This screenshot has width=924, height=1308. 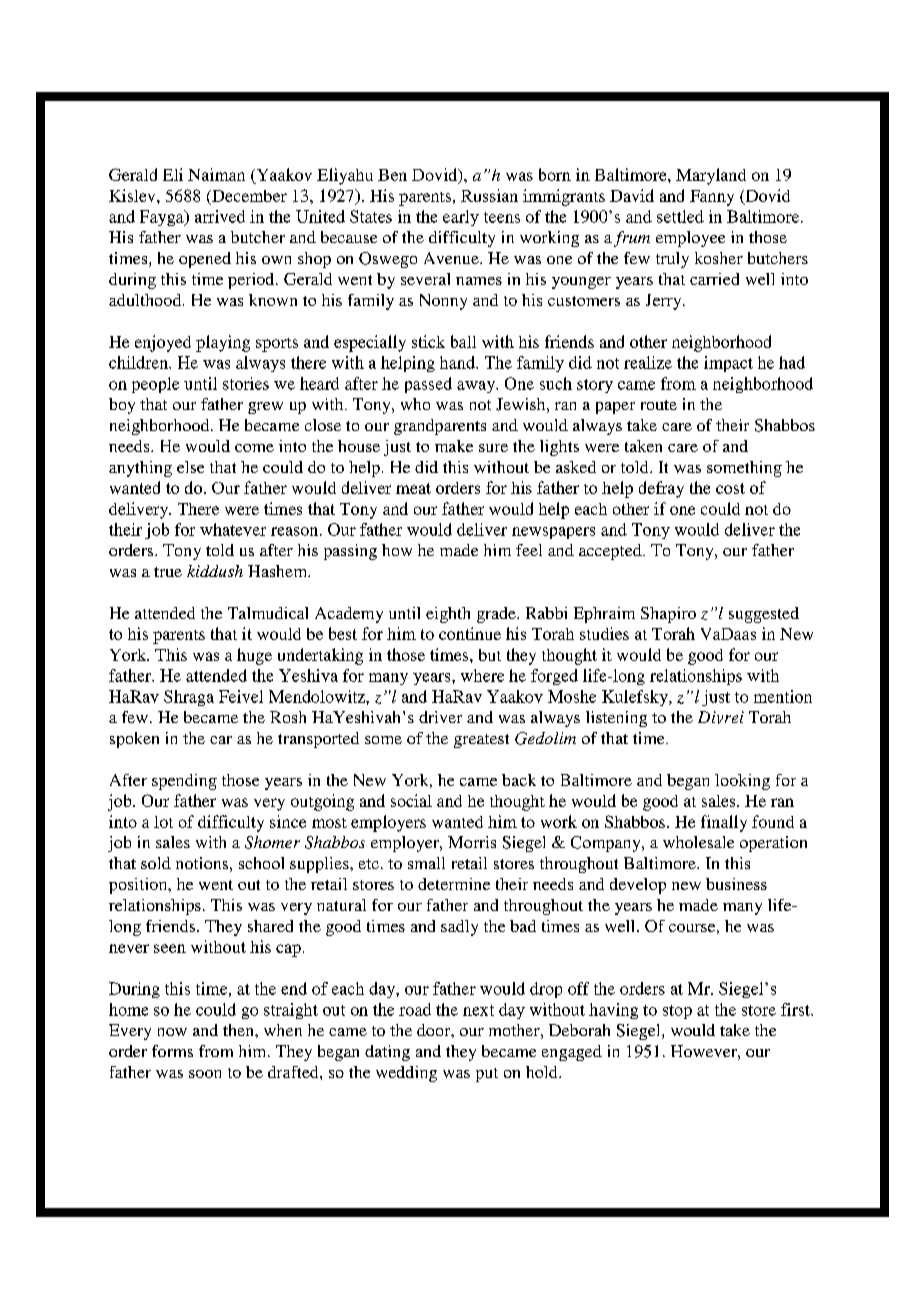 What do you see at coordinates (472, 842) in the screenshot?
I see `Morris` at bounding box center [472, 842].
